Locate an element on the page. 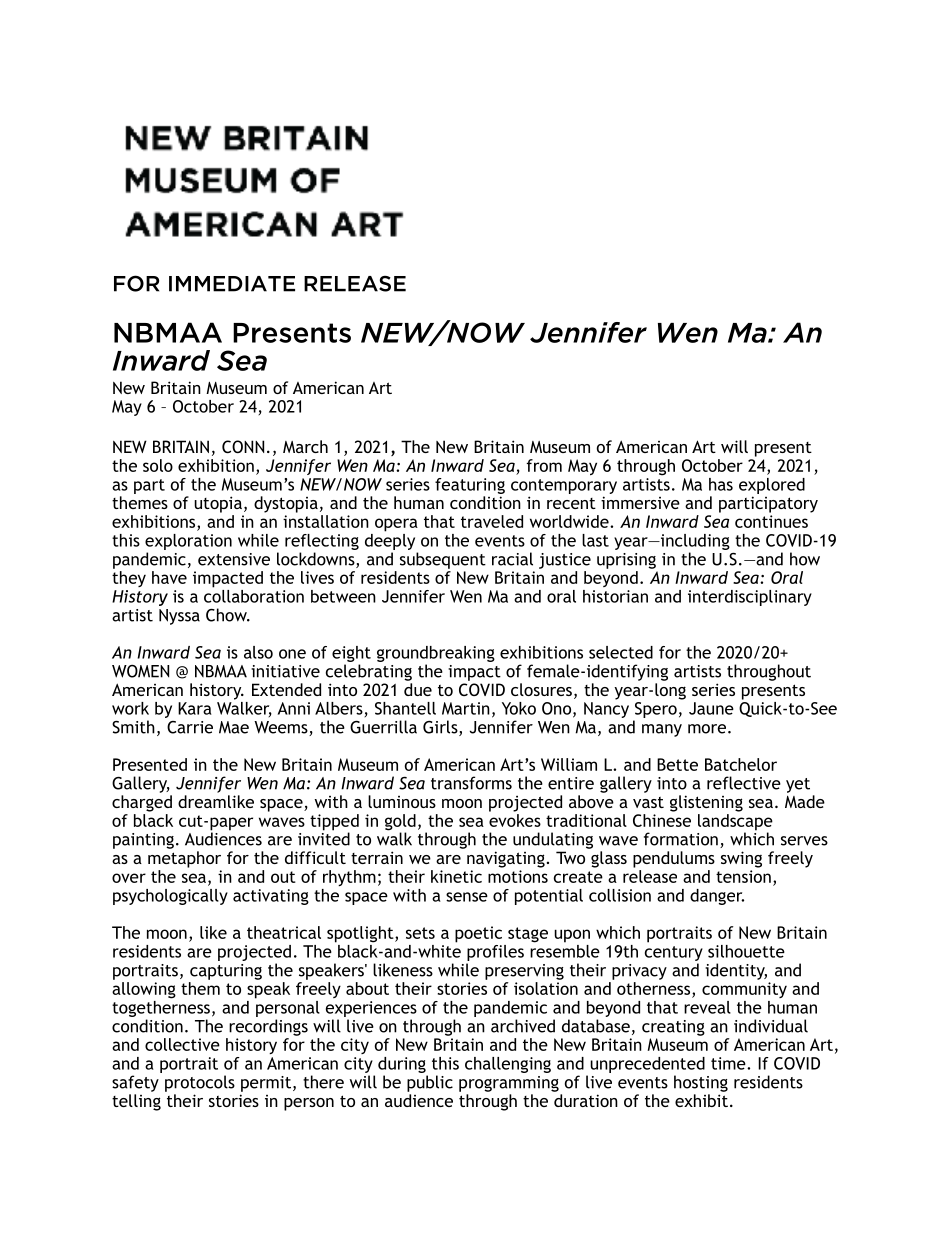 The width and height of the document is (952, 1233). Martin is located at coordinates (466, 708).
